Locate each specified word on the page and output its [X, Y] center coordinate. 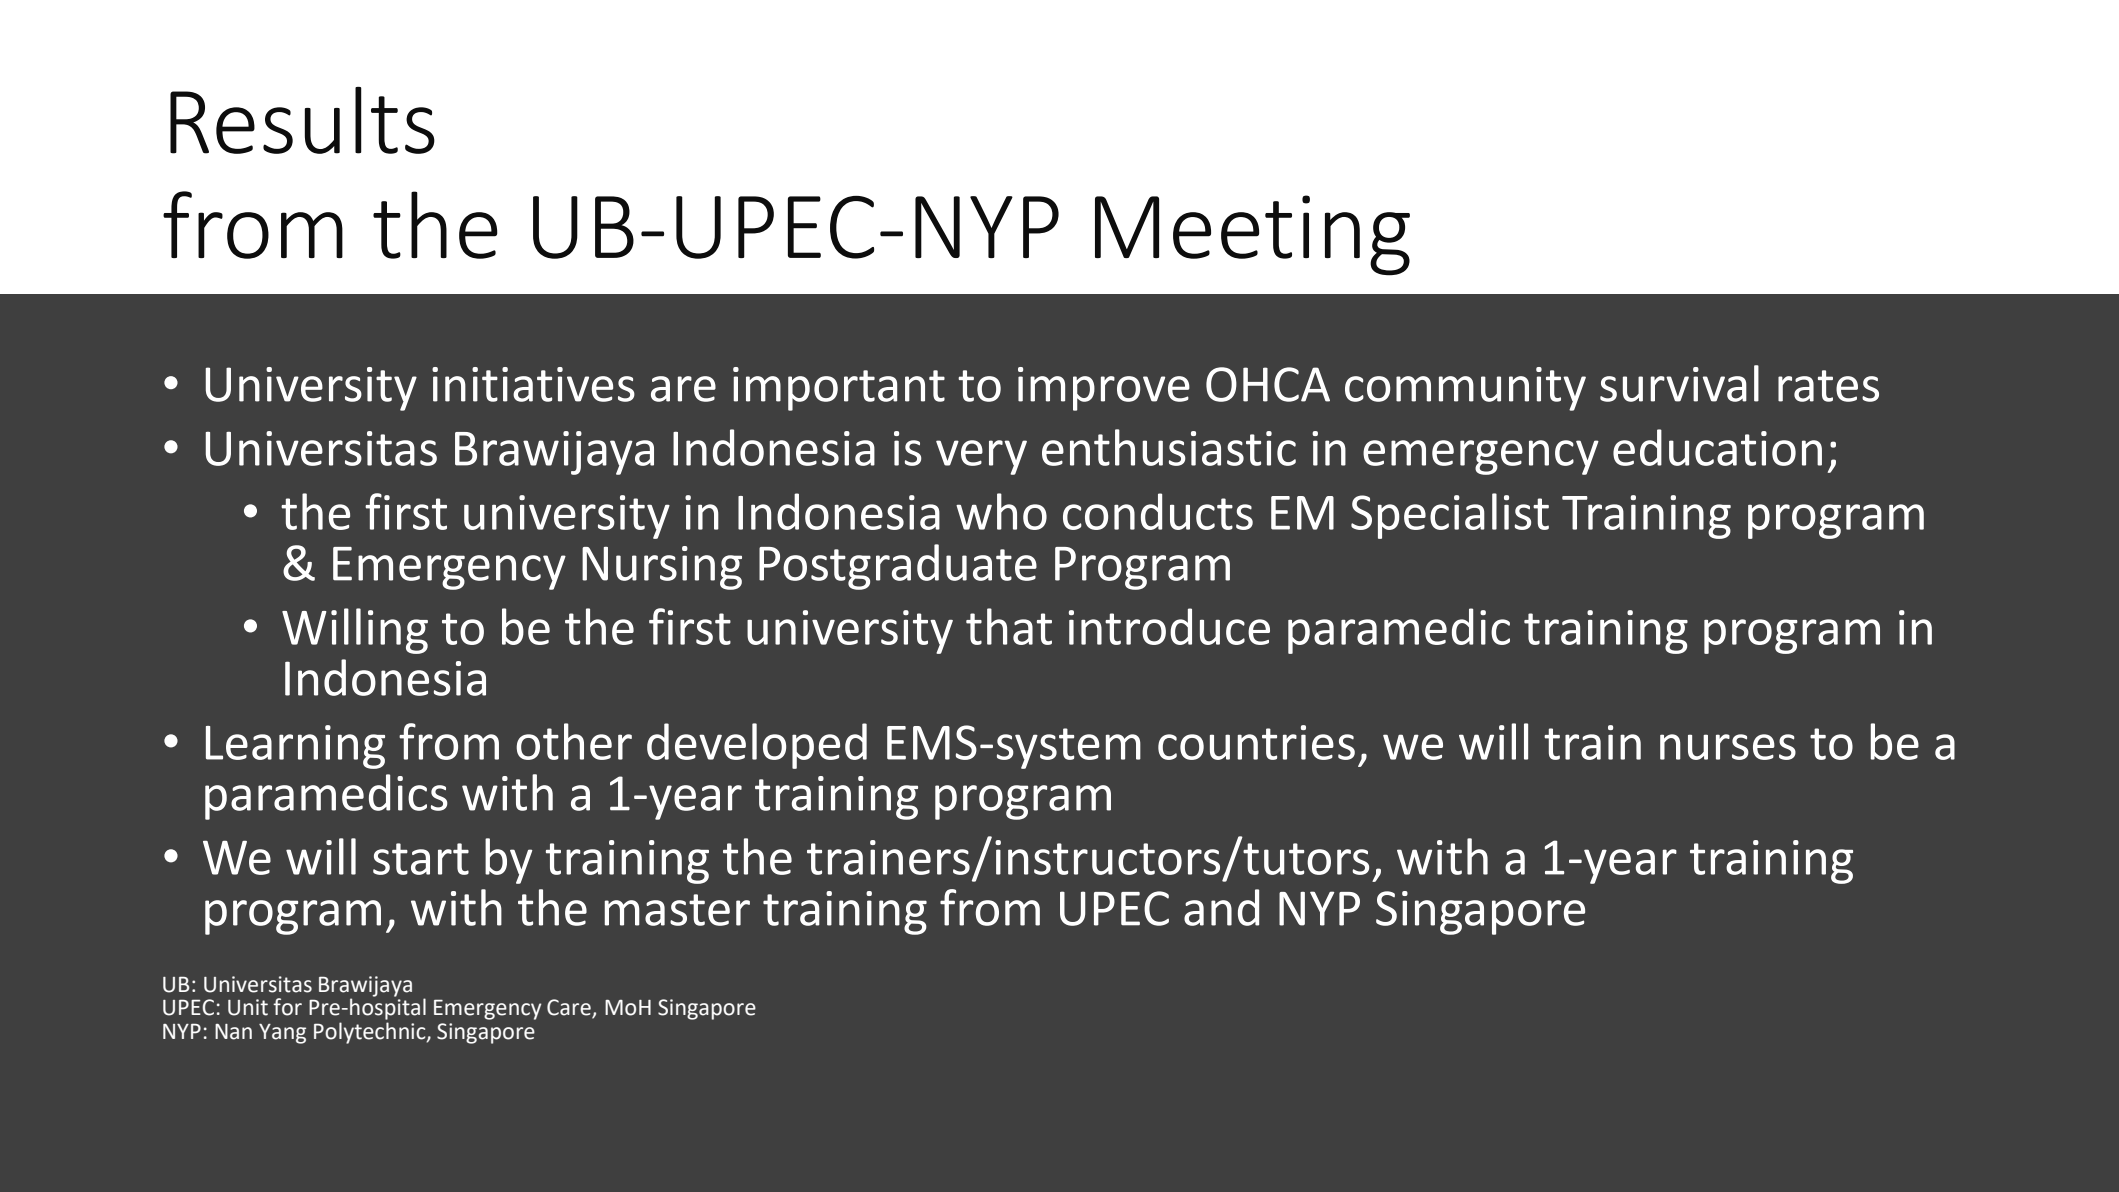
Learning [295, 747]
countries [1256, 742]
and [1221, 907]
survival [1679, 383]
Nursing [662, 568]
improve [1104, 389]
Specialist [1450, 516]
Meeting [1252, 235]
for [287, 1007]
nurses [1728, 747]
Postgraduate [898, 567]
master [677, 910]
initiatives [533, 384]
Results [302, 120]
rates [1828, 386]
